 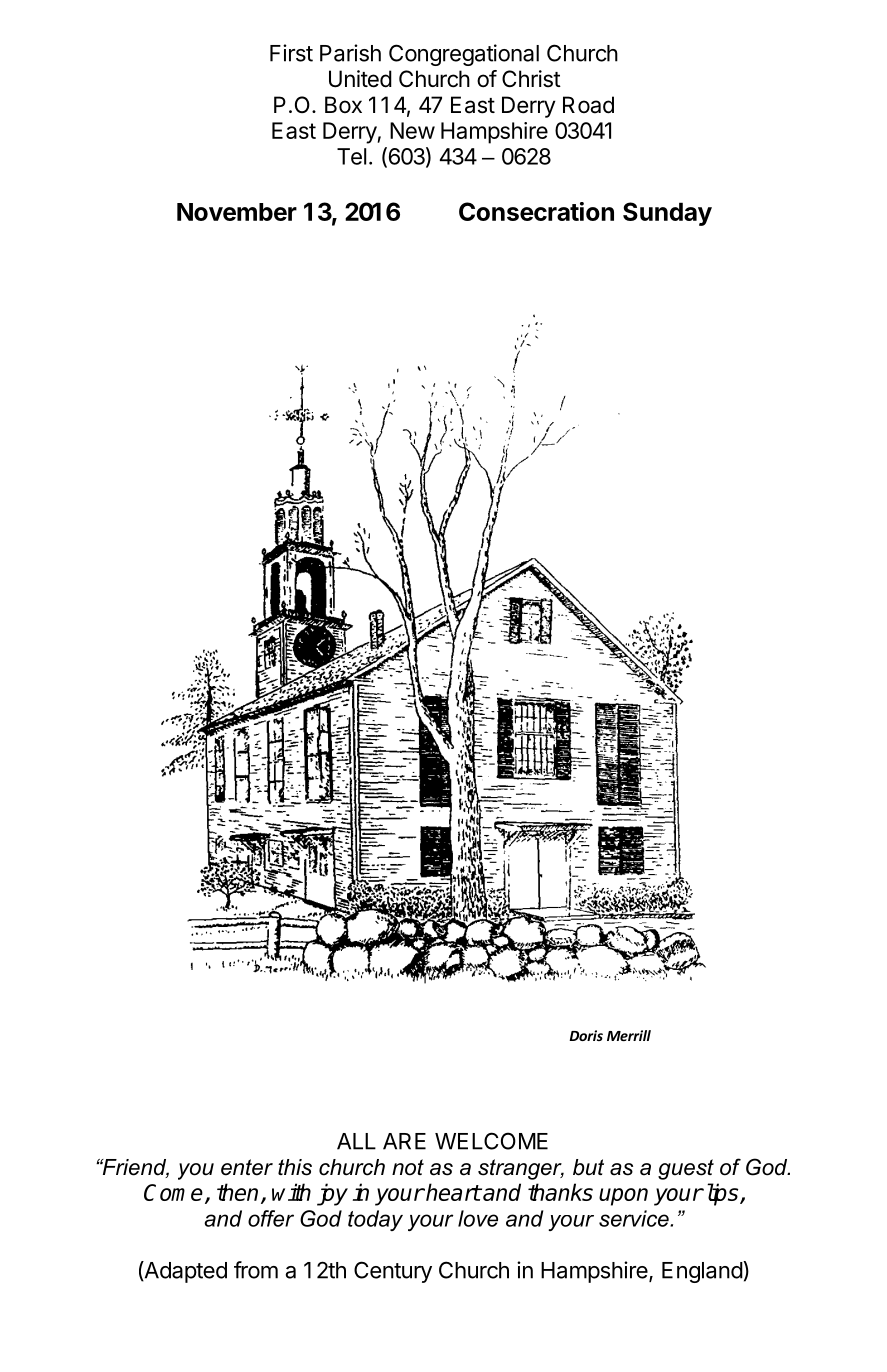 I want to click on offer, so click(x=271, y=1218).
